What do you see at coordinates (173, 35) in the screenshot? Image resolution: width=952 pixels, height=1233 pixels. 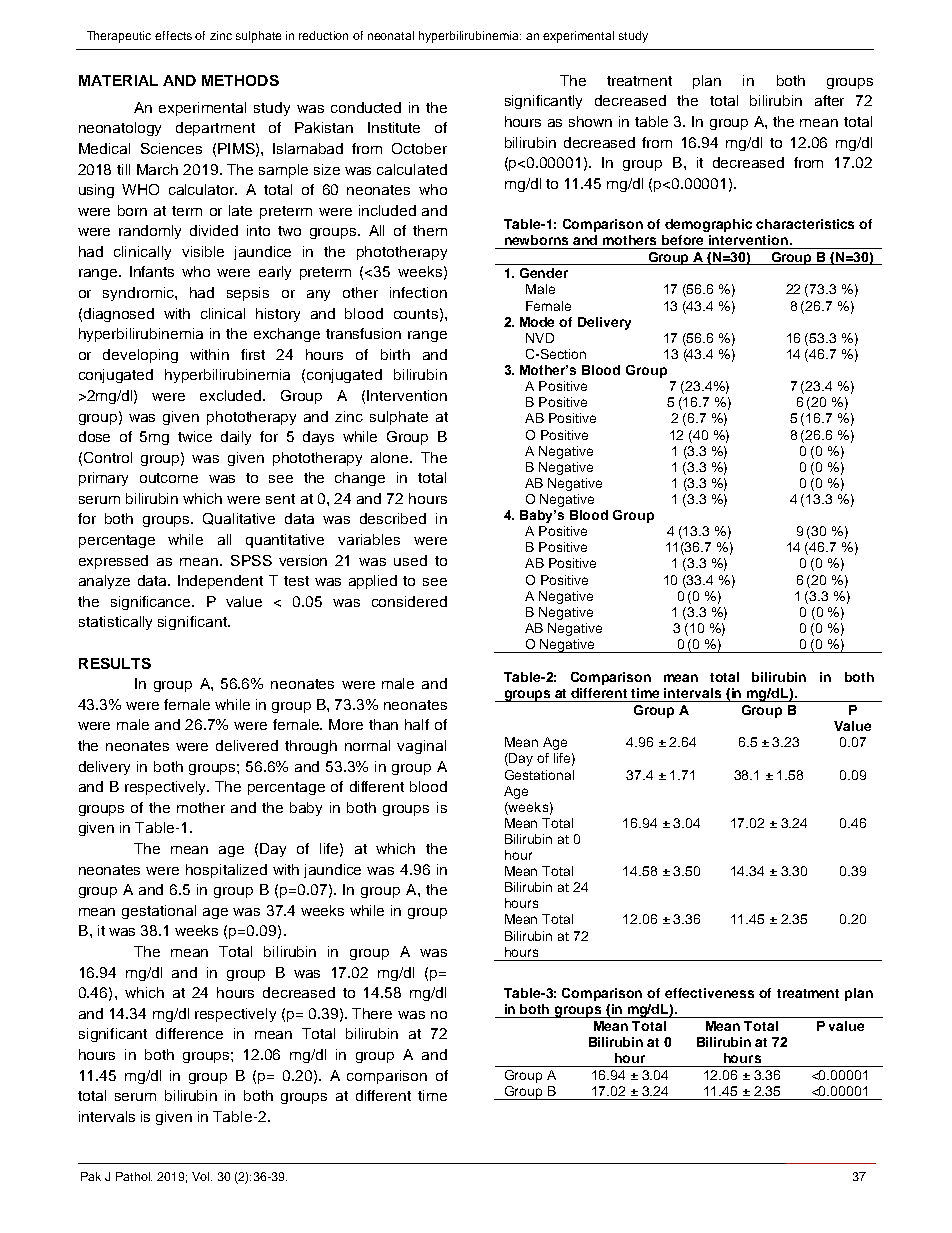 I see `effects` at bounding box center [173, 35].
